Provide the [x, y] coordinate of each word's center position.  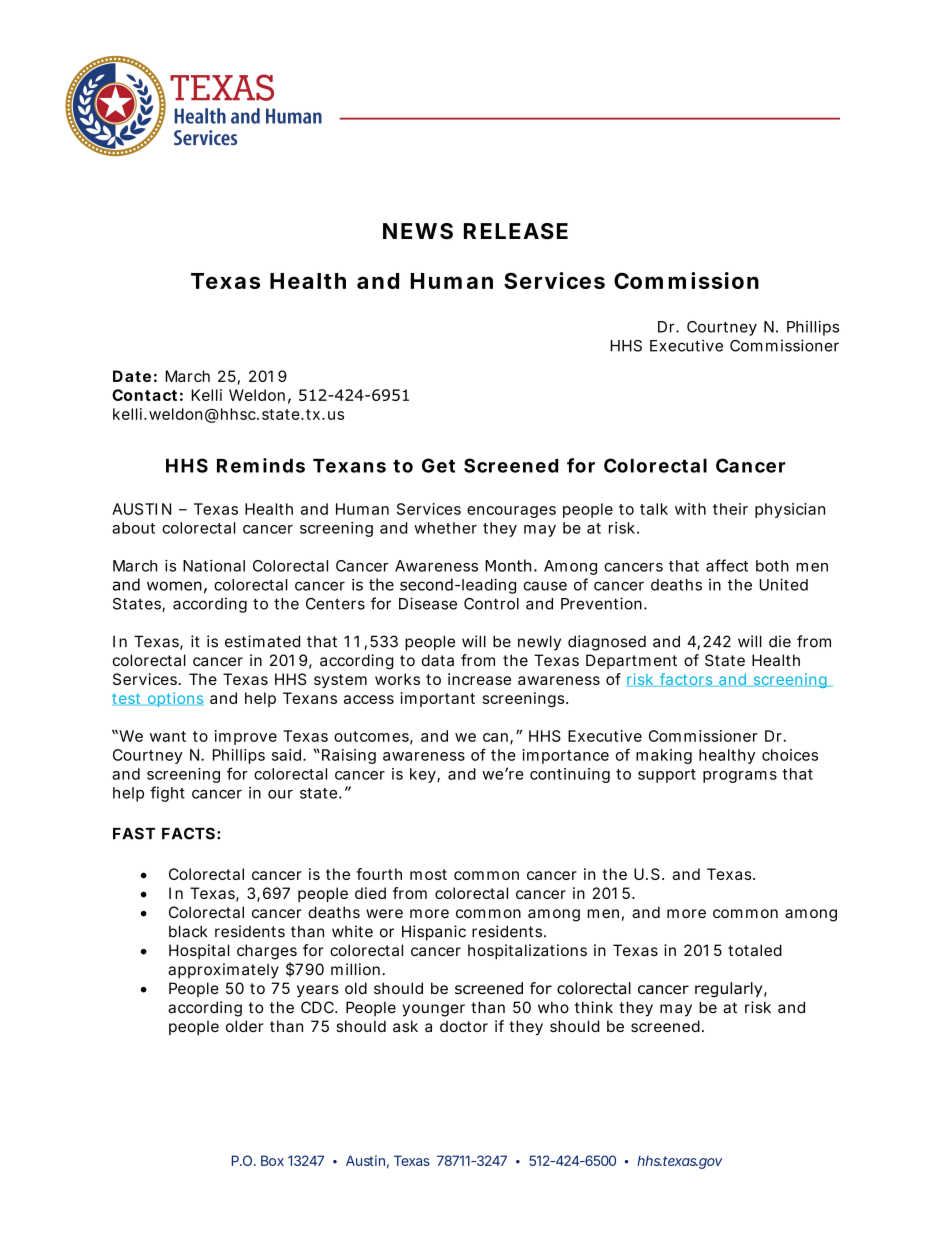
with [690, 509]
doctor [464, 1026]
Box [272, 1160]
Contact [144, 395]
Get [438, 465]
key [423, 775]
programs [740, 777]
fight [167, 794]
